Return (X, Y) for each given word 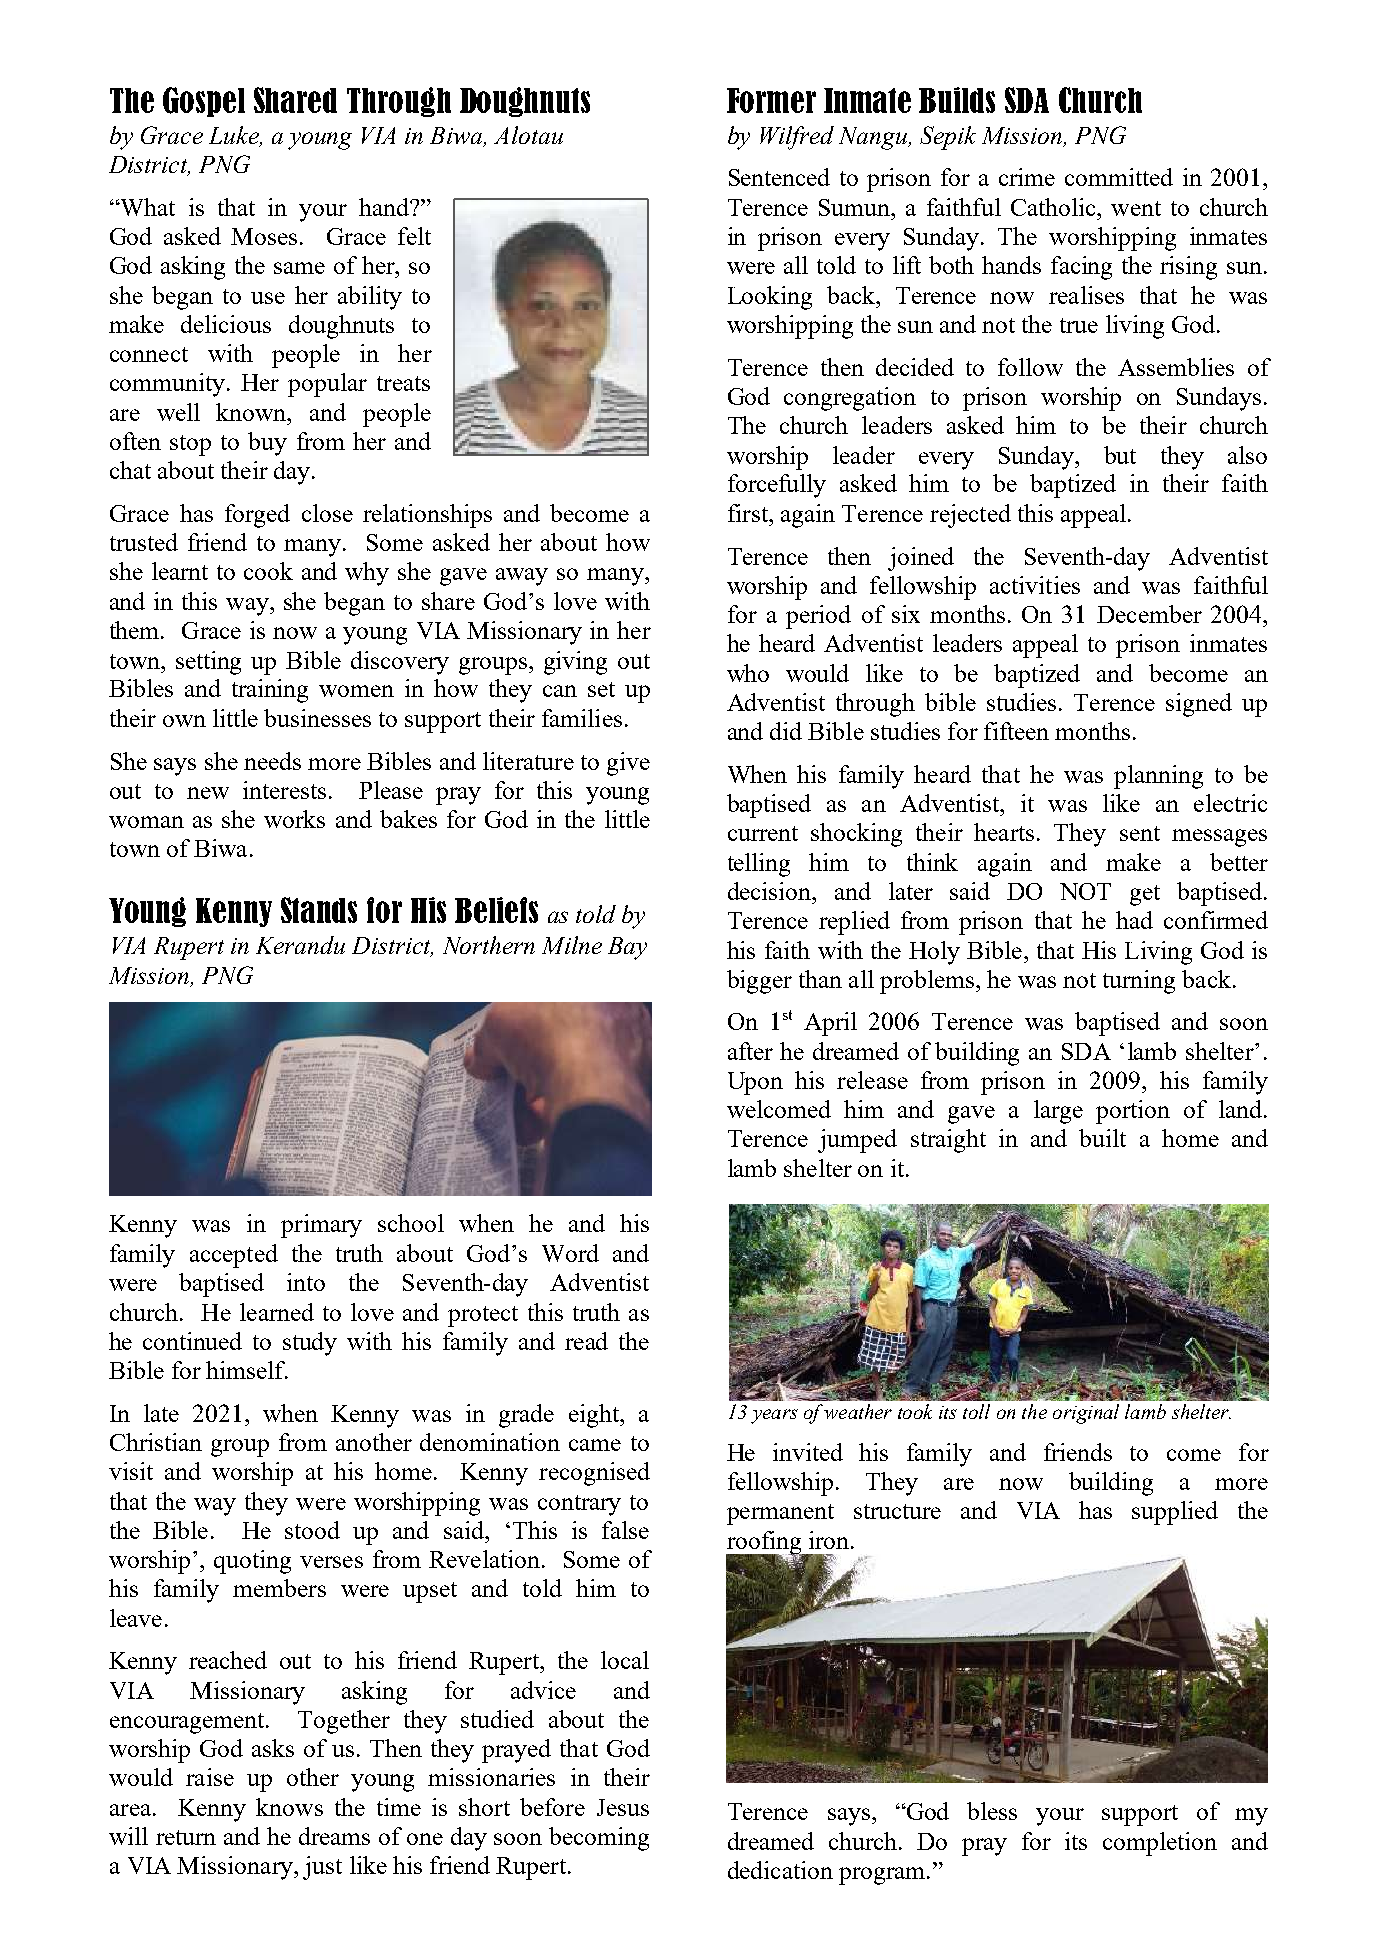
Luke (235, 136)
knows (289, 1807)
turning (1139, 982)
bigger (759, 982)
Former (771, 100)
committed (1119, 177)
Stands (319, 910)
